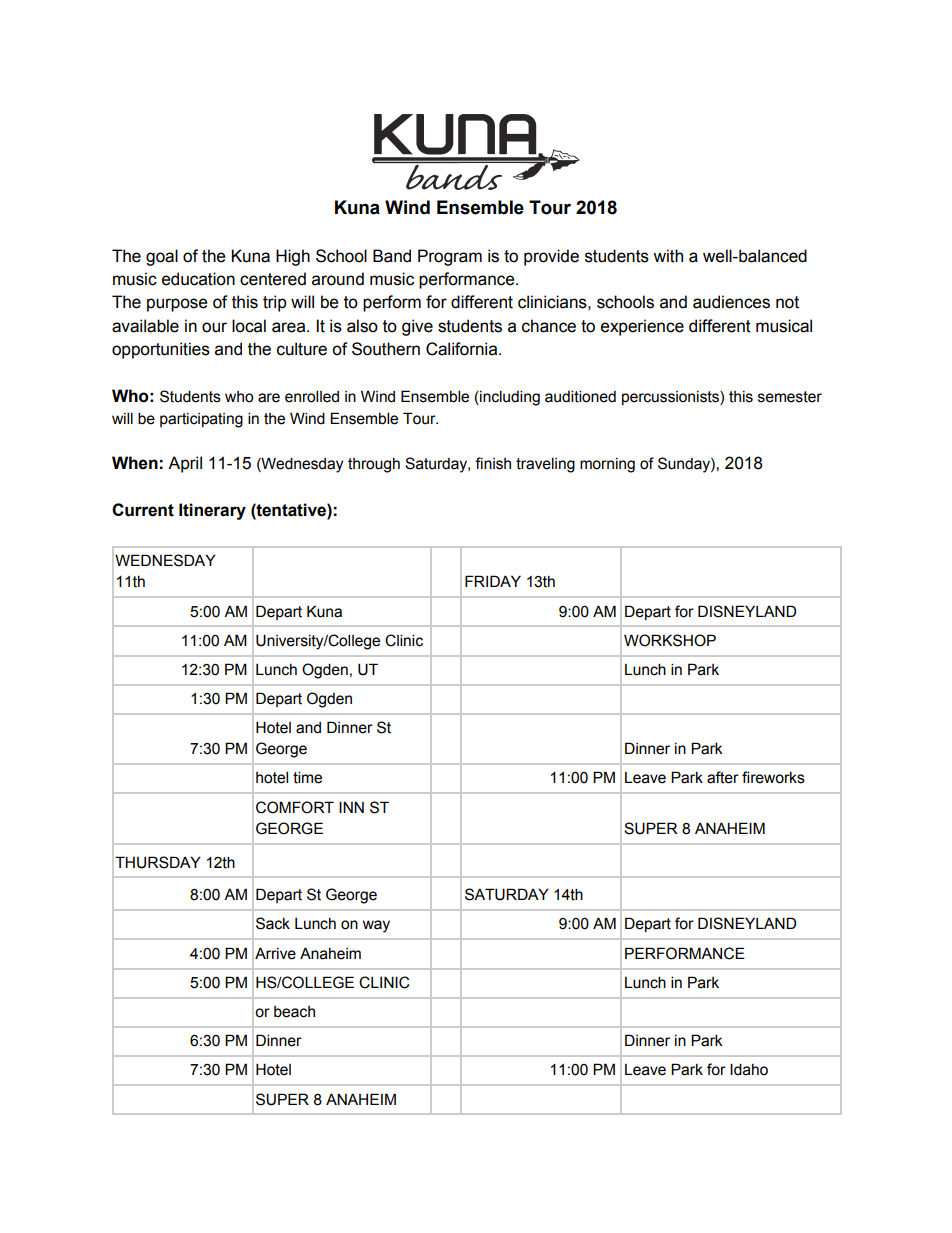 Image resolution: width=952 pixels, height=1233 pixels. I want to click on finish, so click(493, 463).
